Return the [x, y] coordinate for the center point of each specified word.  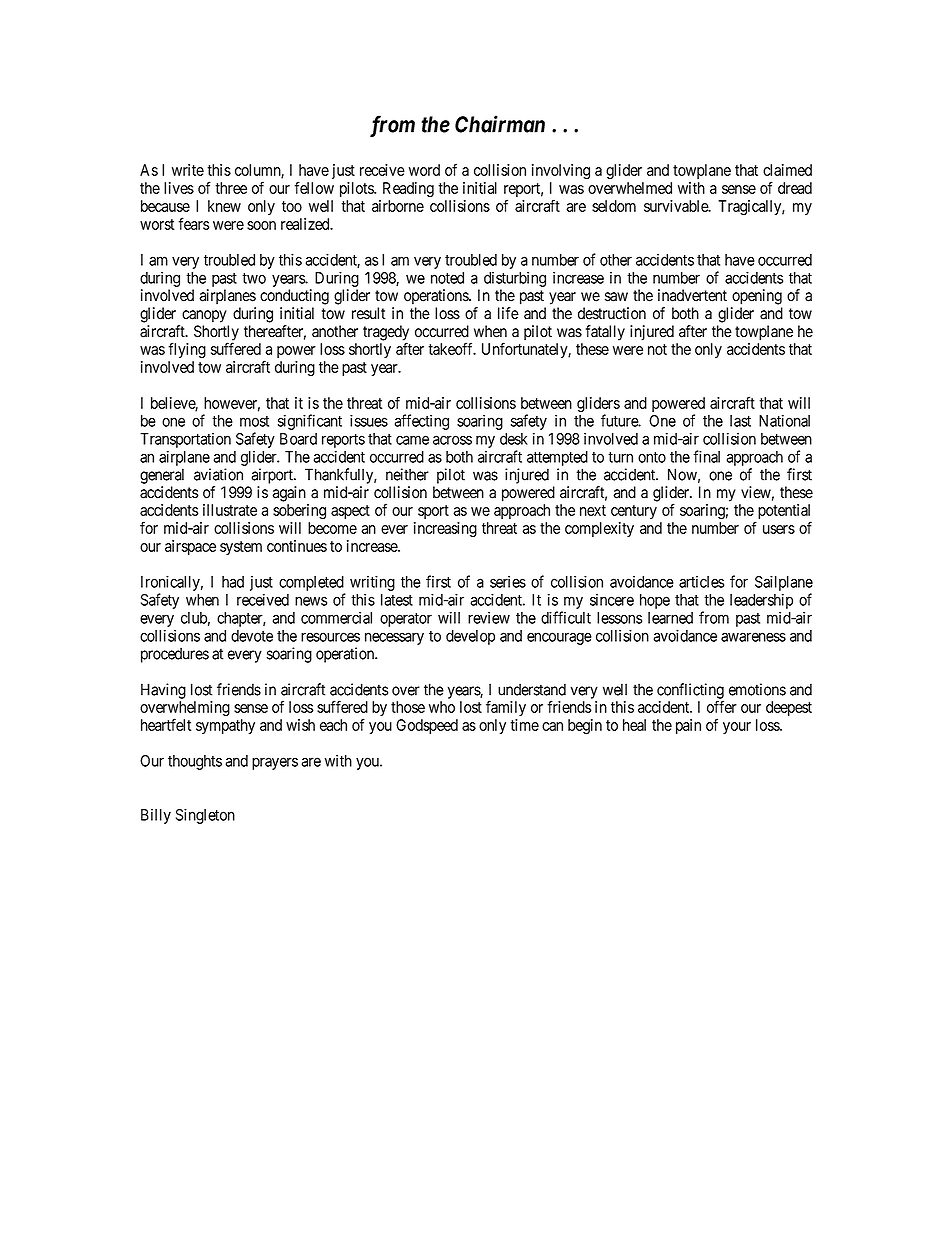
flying [187, 350]
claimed [787, 170]
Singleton [205, 816]
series [508, 581]
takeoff [452, 348]
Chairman [500, 124]
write [188, 170]
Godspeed [427, 726]
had [233, 582]
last [740, 421]
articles [701, 582]
